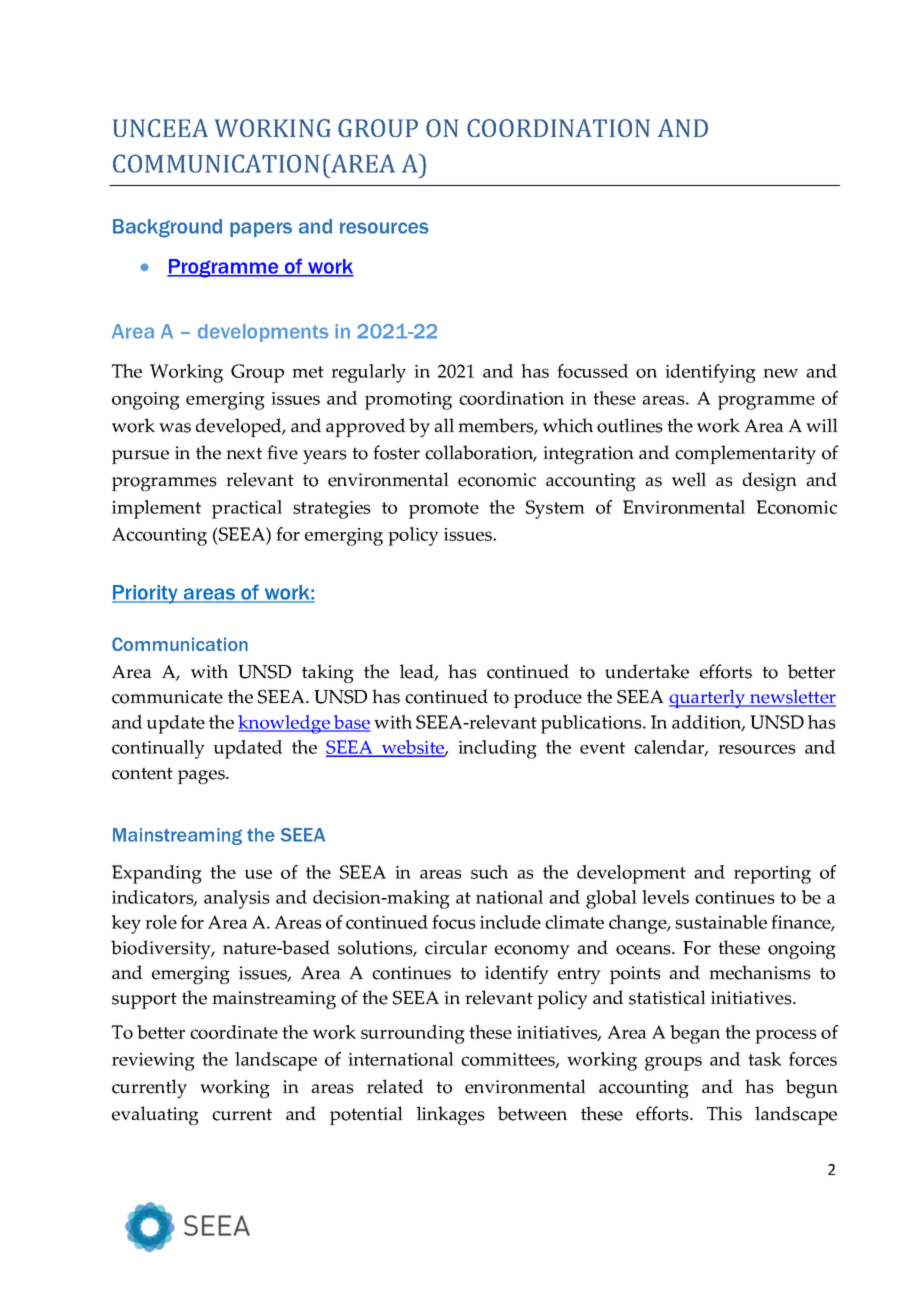  I want to click on regularly, so click(368, 373).
